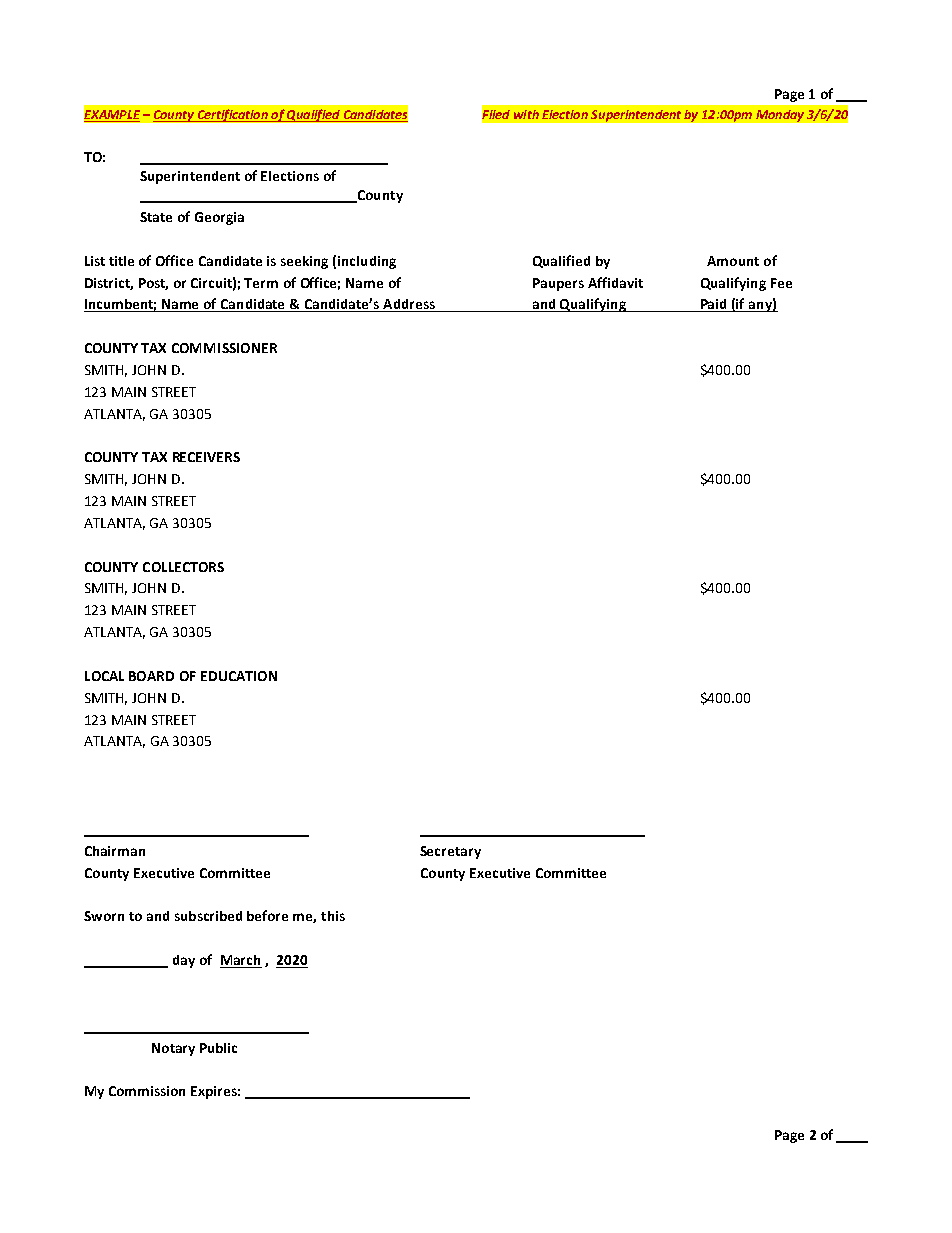 The width and height of the screenshot is (952, 1233). I want to click on EDUCATION, so click(239, 676).
